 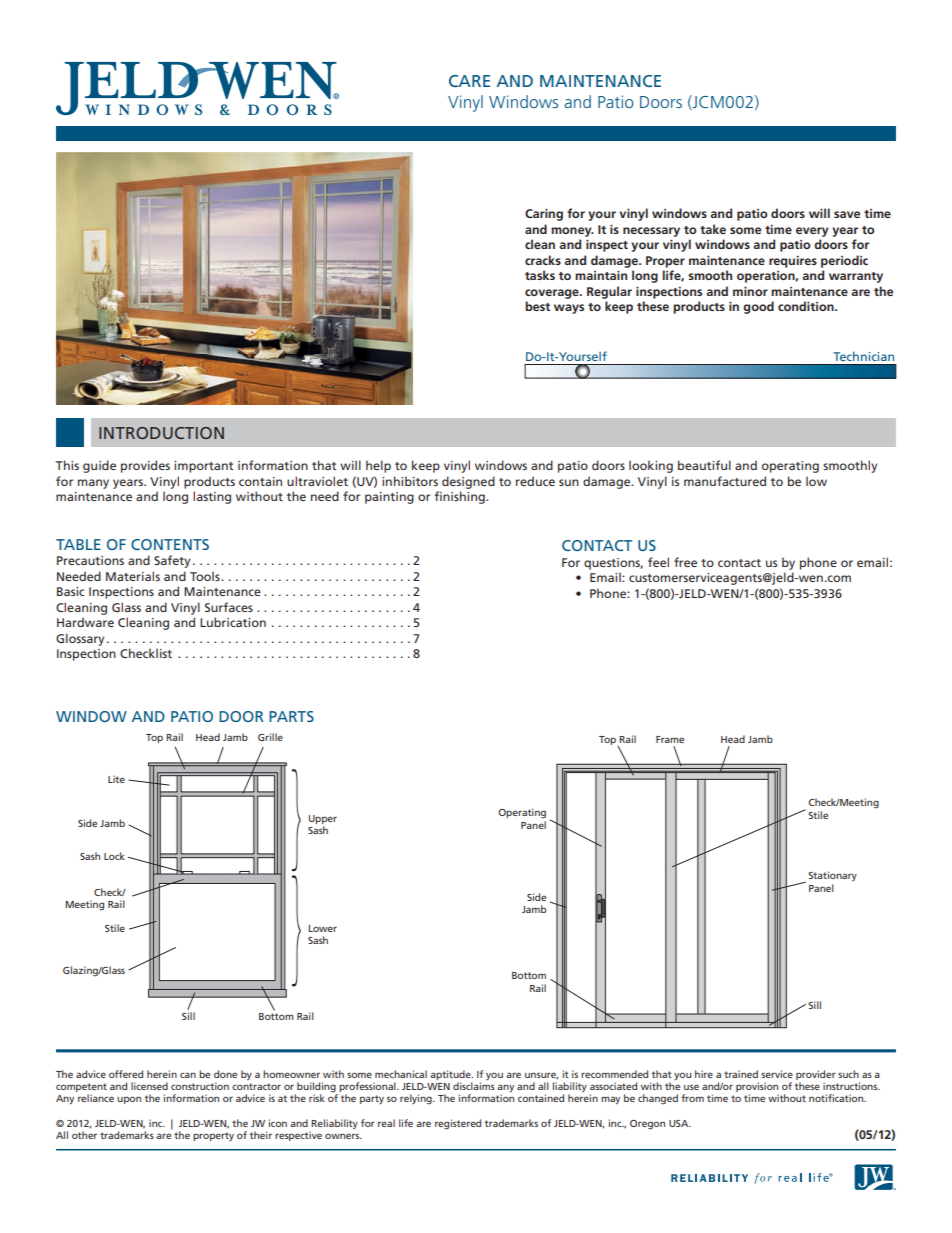 What do you see at coordinates (537, 306) in the page?
I see `best` at bounding box center [537, 306].
